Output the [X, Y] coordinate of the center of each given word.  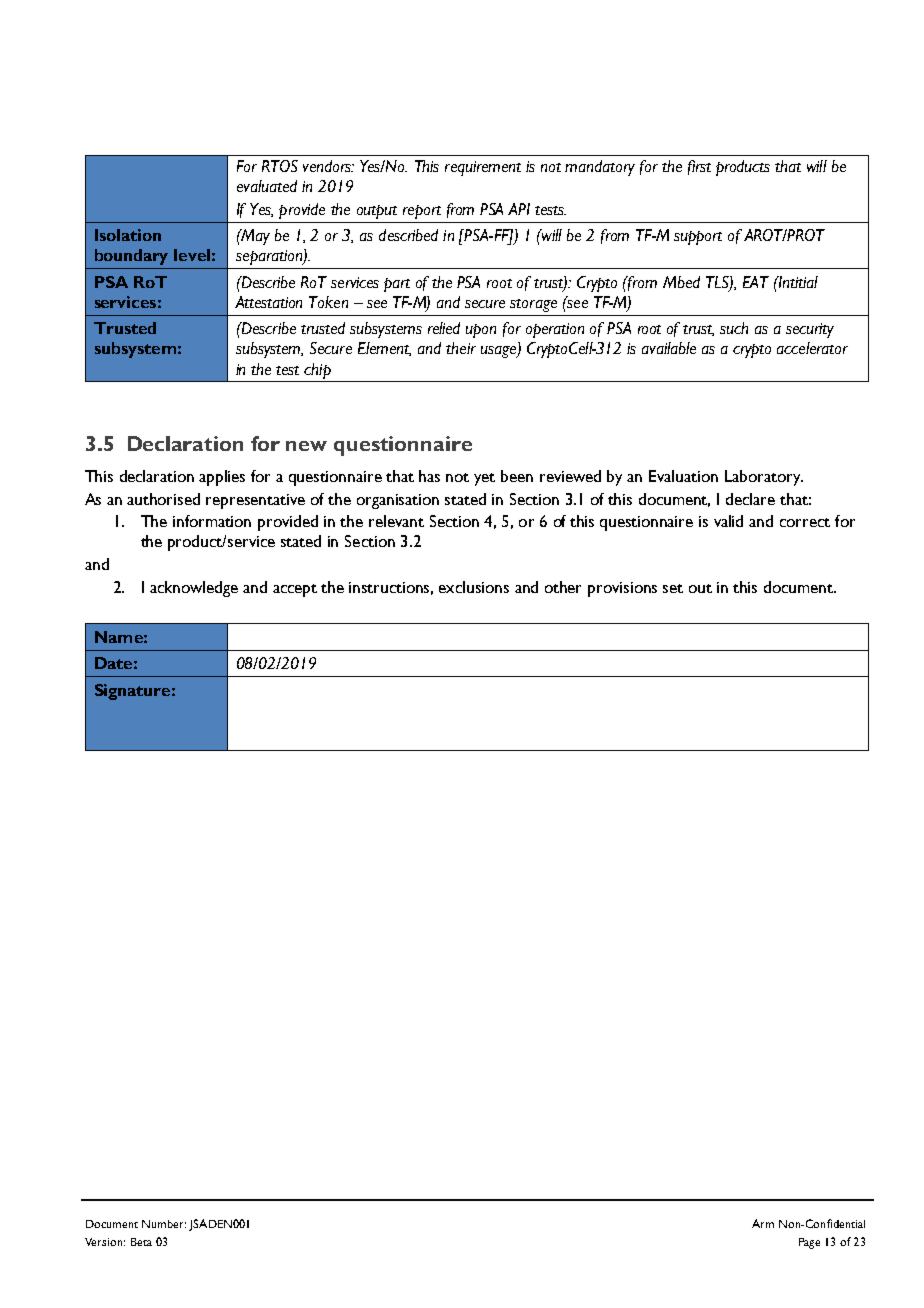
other [563, 587]
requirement [483, 168]
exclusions [474, 587]
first [699, 167]
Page [809, 1243]
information [212, 521]
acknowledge [194, 589]
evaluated [267, 186]
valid [728, 521]
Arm [763, 1223]
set [673, 588]
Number [164, 1224]
